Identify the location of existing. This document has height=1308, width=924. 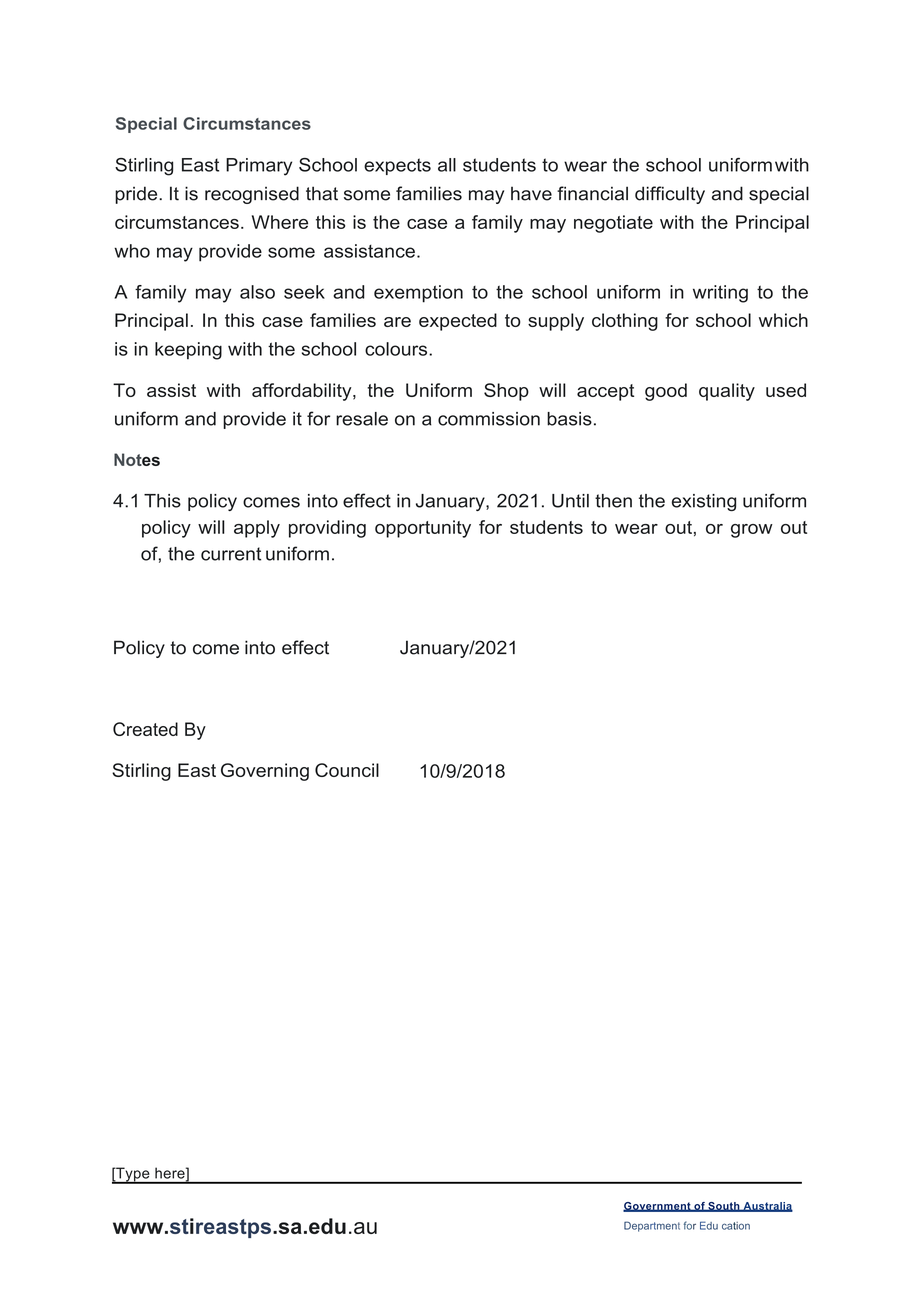
(704, 502).
